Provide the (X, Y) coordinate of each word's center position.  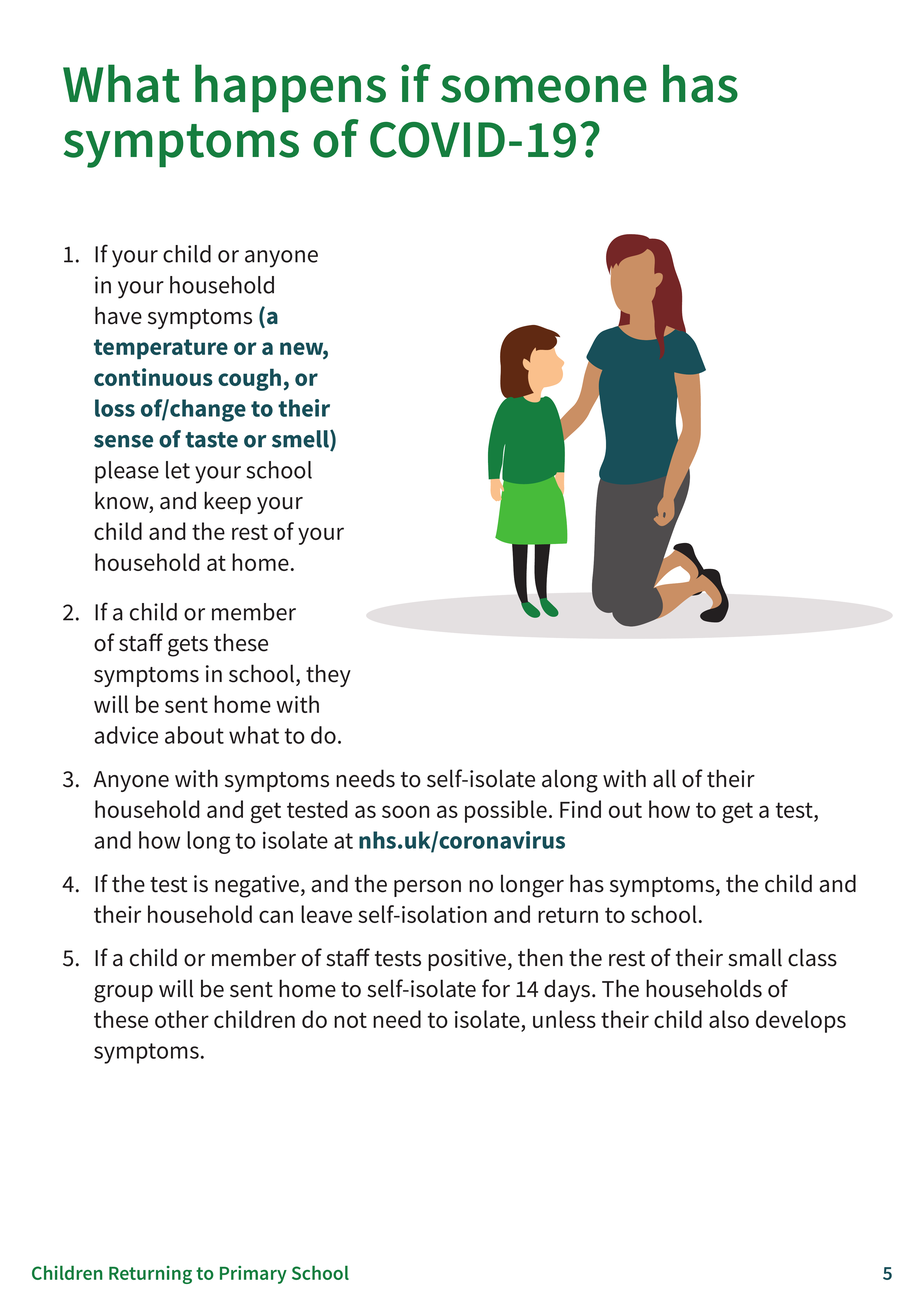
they (328, 675)
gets (188, 646)
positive (467, 960)
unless (564, 1019)
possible (506, 811)
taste (211, 440)
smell (301, 440)
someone (544, 89)
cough (249, 379)
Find (580, 809)
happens (290, 88)
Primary (253, 1275)
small (755, 957)
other (182, 1019)
